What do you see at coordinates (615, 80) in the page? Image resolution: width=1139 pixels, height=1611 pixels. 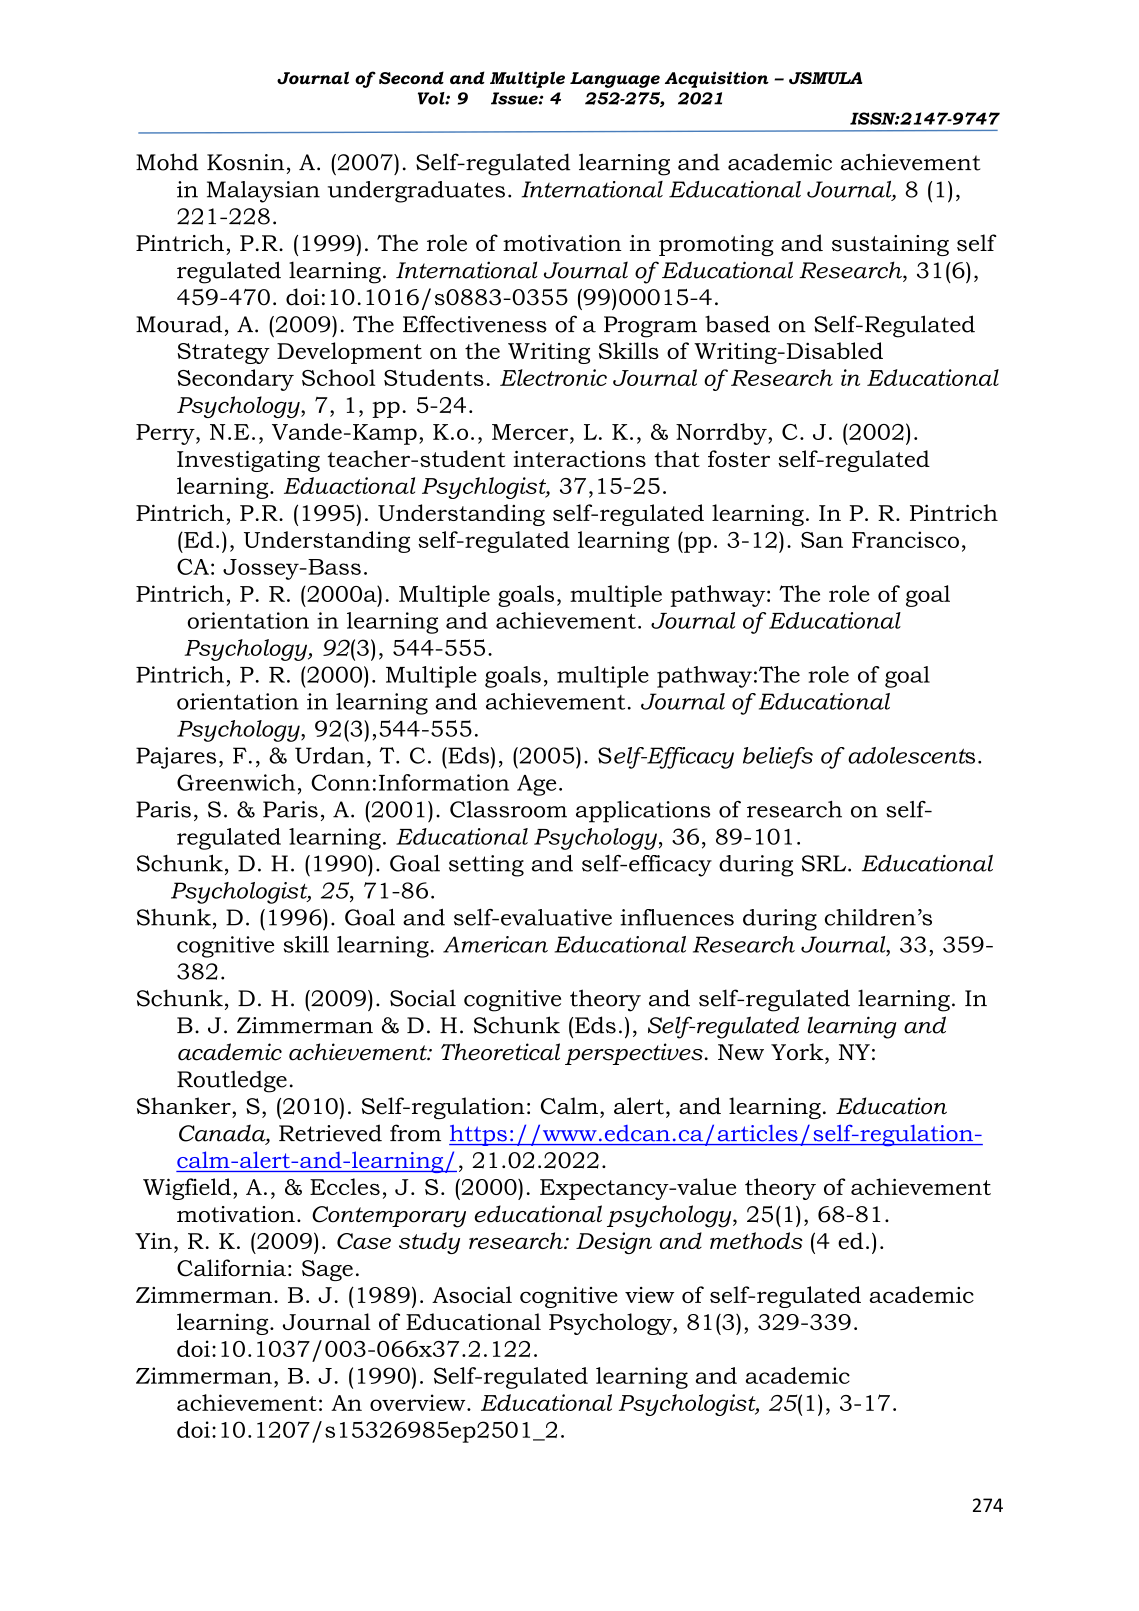 I see `Language` at bounding box center [615, 80].
